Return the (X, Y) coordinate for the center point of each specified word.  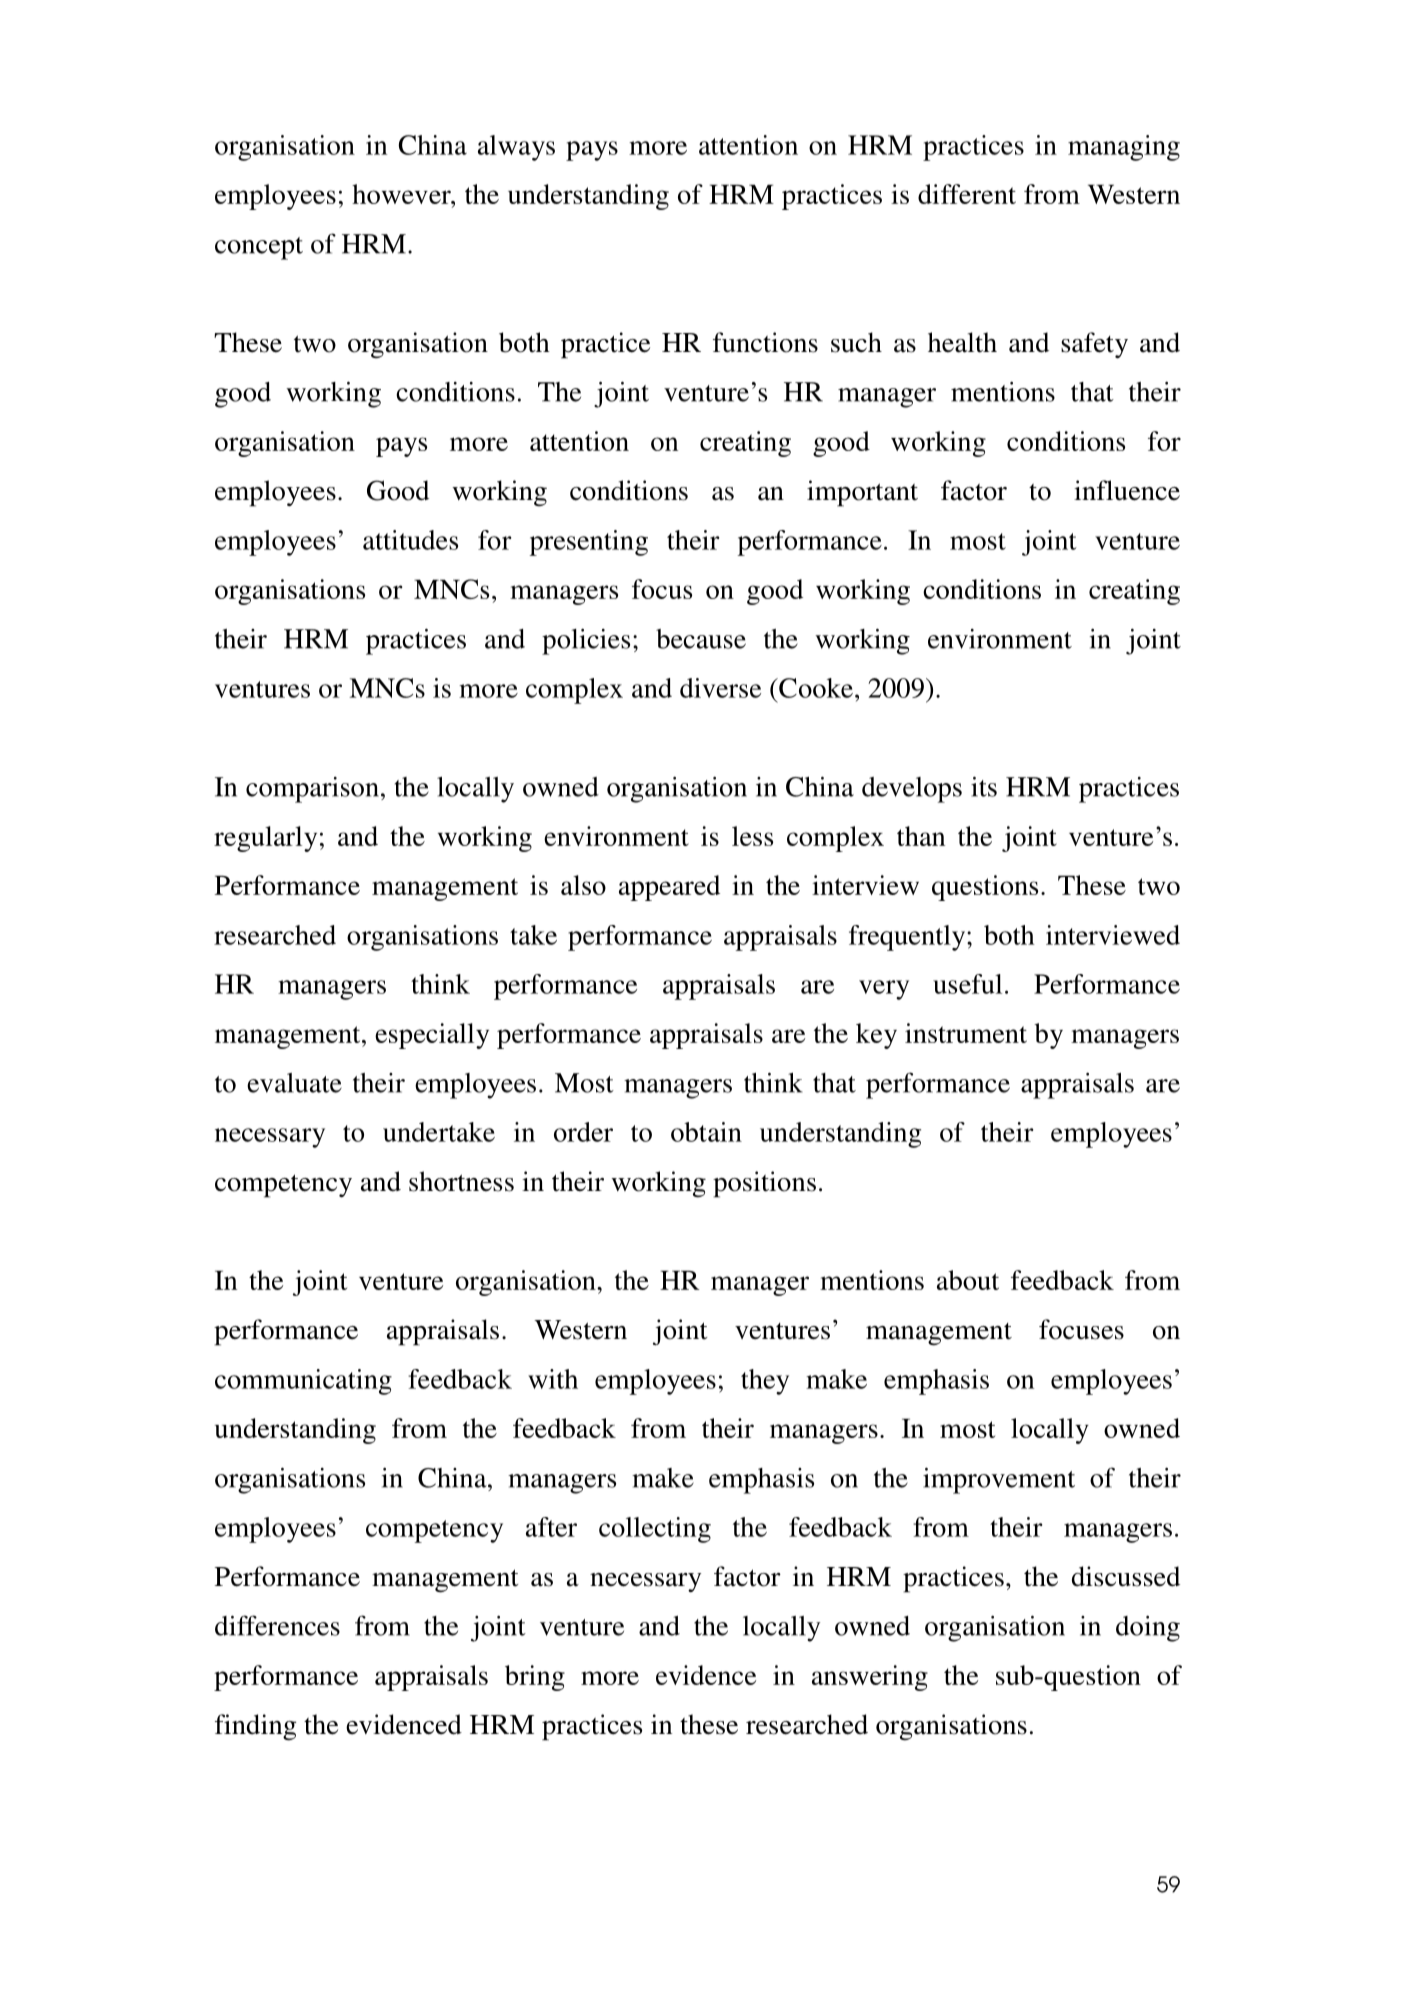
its (984, 787)
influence (1127, 490)
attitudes (410, 540)
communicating (303, 1382)
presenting (589, 543)
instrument (966, 1033)
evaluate (294, 1083)
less (752, 836)
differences (277, 1625)
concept (259, 248)
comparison (312, 790)
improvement (999, 1481)
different (967, 194)
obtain (706, 1132)
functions (765, 342)
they (765, 1382)
